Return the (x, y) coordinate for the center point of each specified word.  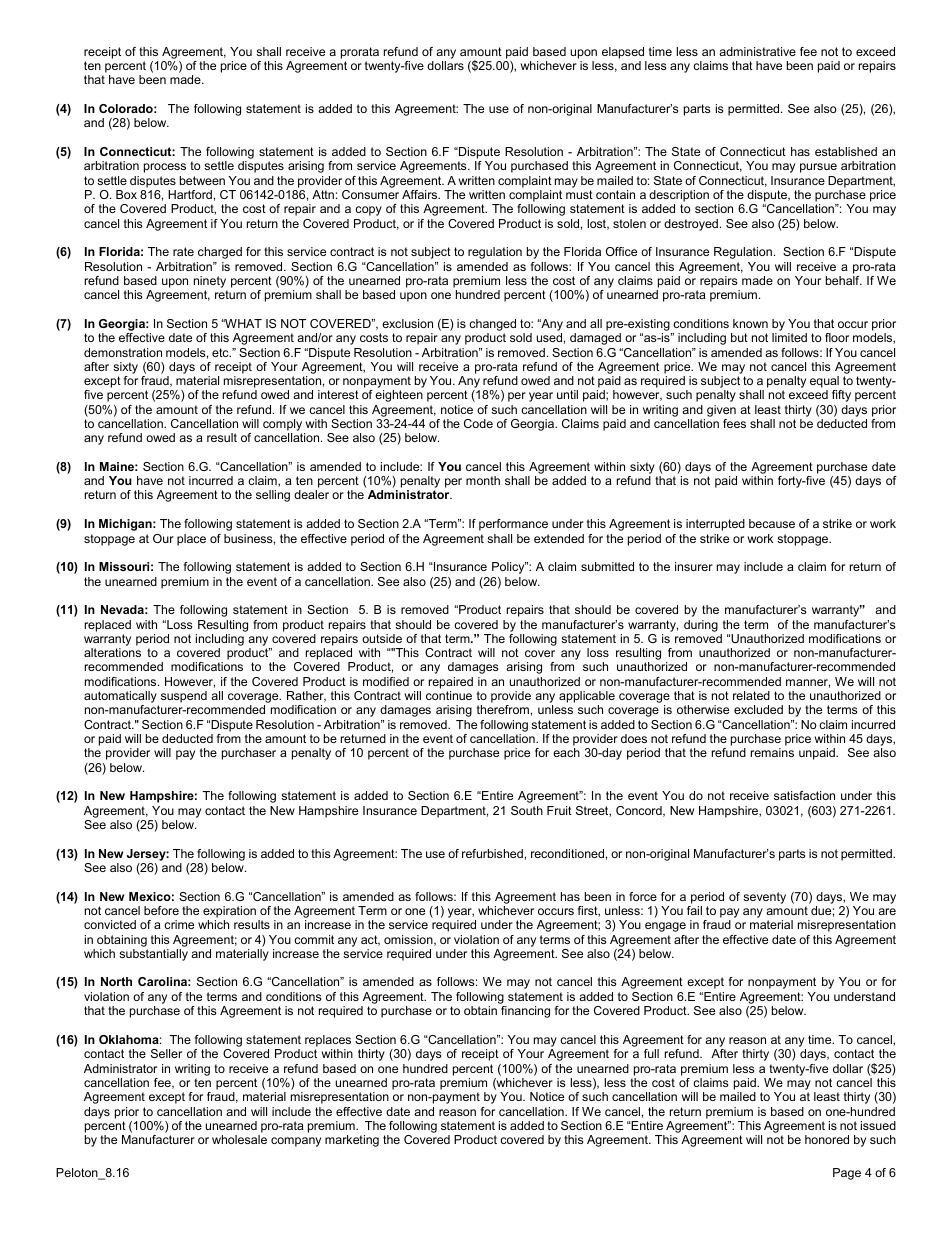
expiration (229, 913)
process (165, 168)
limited (789, 337)
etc (221, 352)
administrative (757, 51)
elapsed (623, 53)
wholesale (239, 1139)
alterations (112, 652)
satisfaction (804, 795)
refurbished (492, 853)
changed (492, 325)
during (701, 626)
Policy (509, 568)
